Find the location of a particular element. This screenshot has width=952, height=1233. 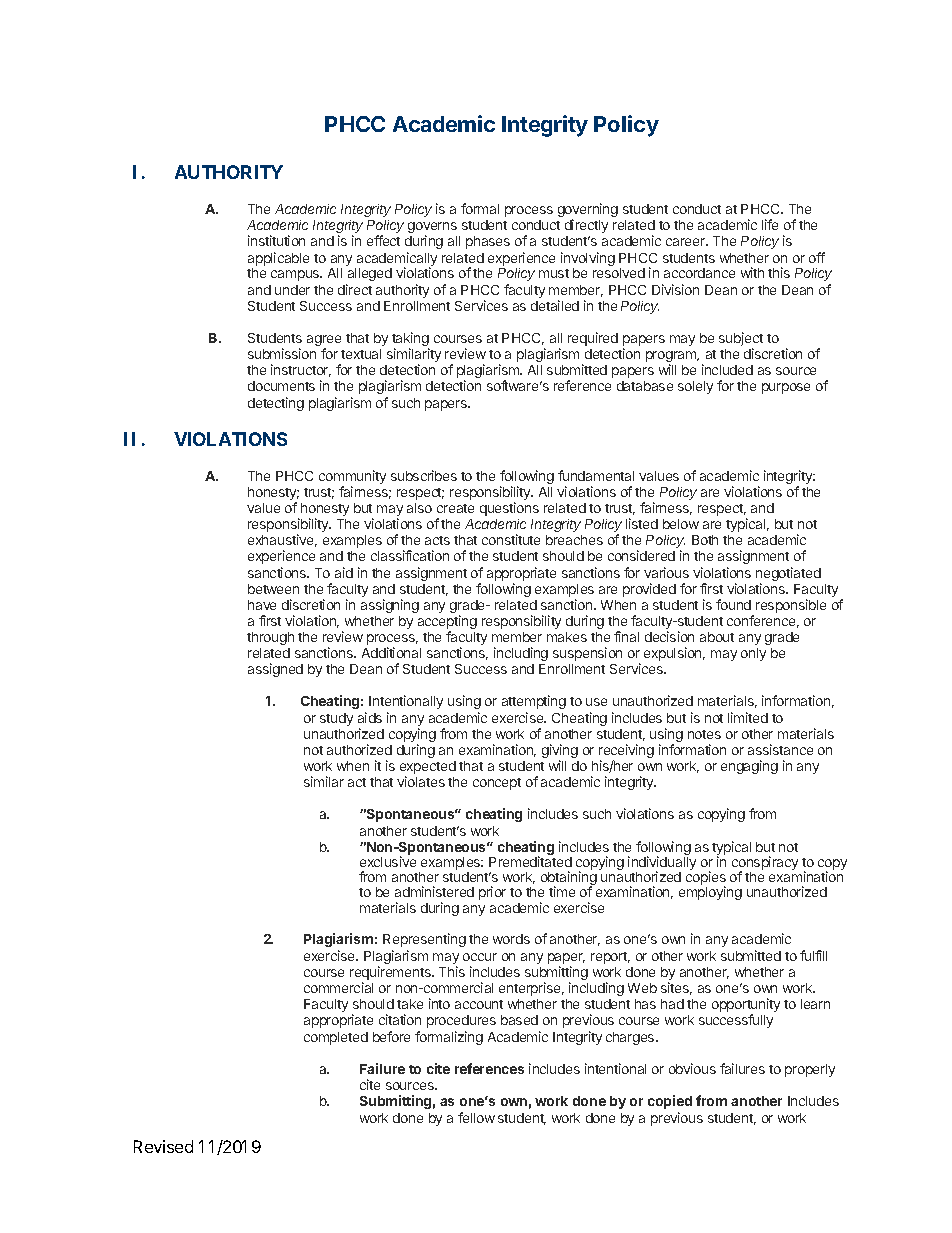

copied is located at coordinates (670, 1102).
